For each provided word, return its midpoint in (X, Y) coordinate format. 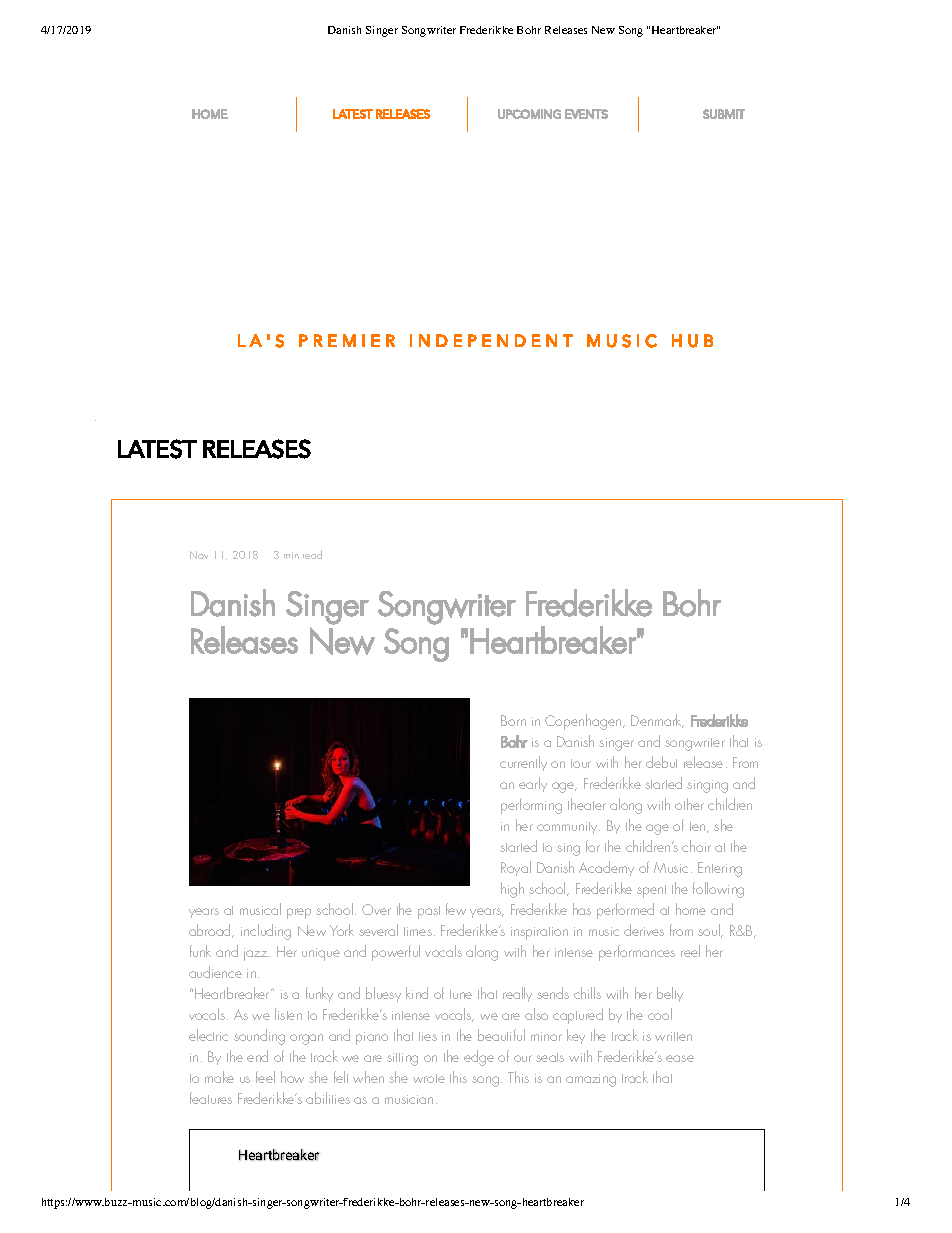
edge (479, 1058)
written (673, 1036)
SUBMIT (724, 114)
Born (513, 720)
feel (265, 1077)
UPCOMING (529, 114)
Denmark (657, 721)
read (312, 554)
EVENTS (586, 114)
